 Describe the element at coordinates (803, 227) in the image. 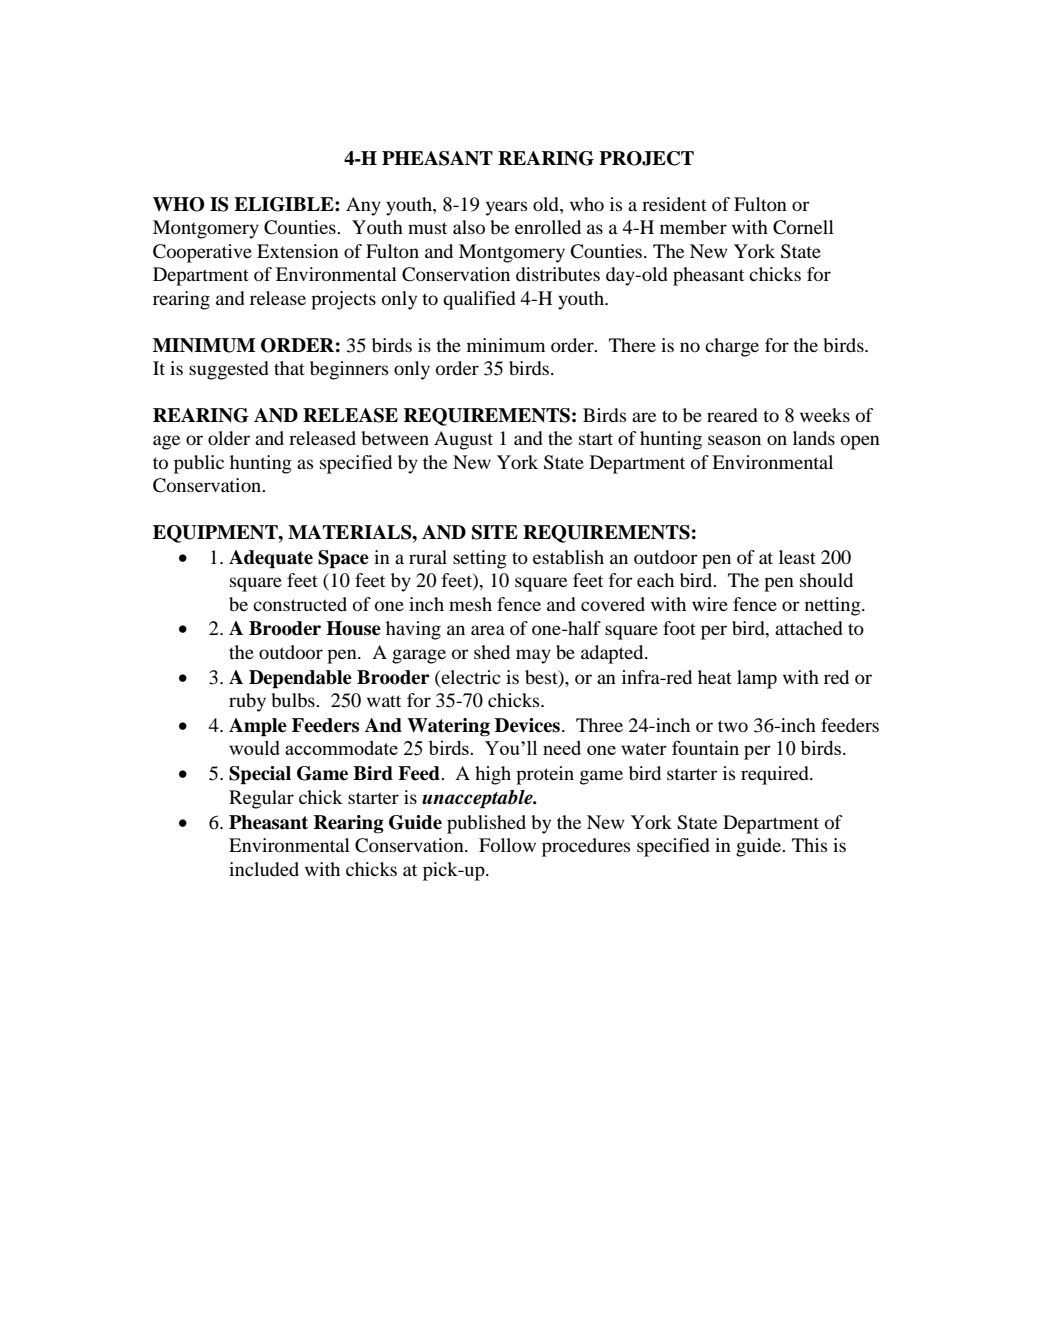

I see `Cornell` at that location.
